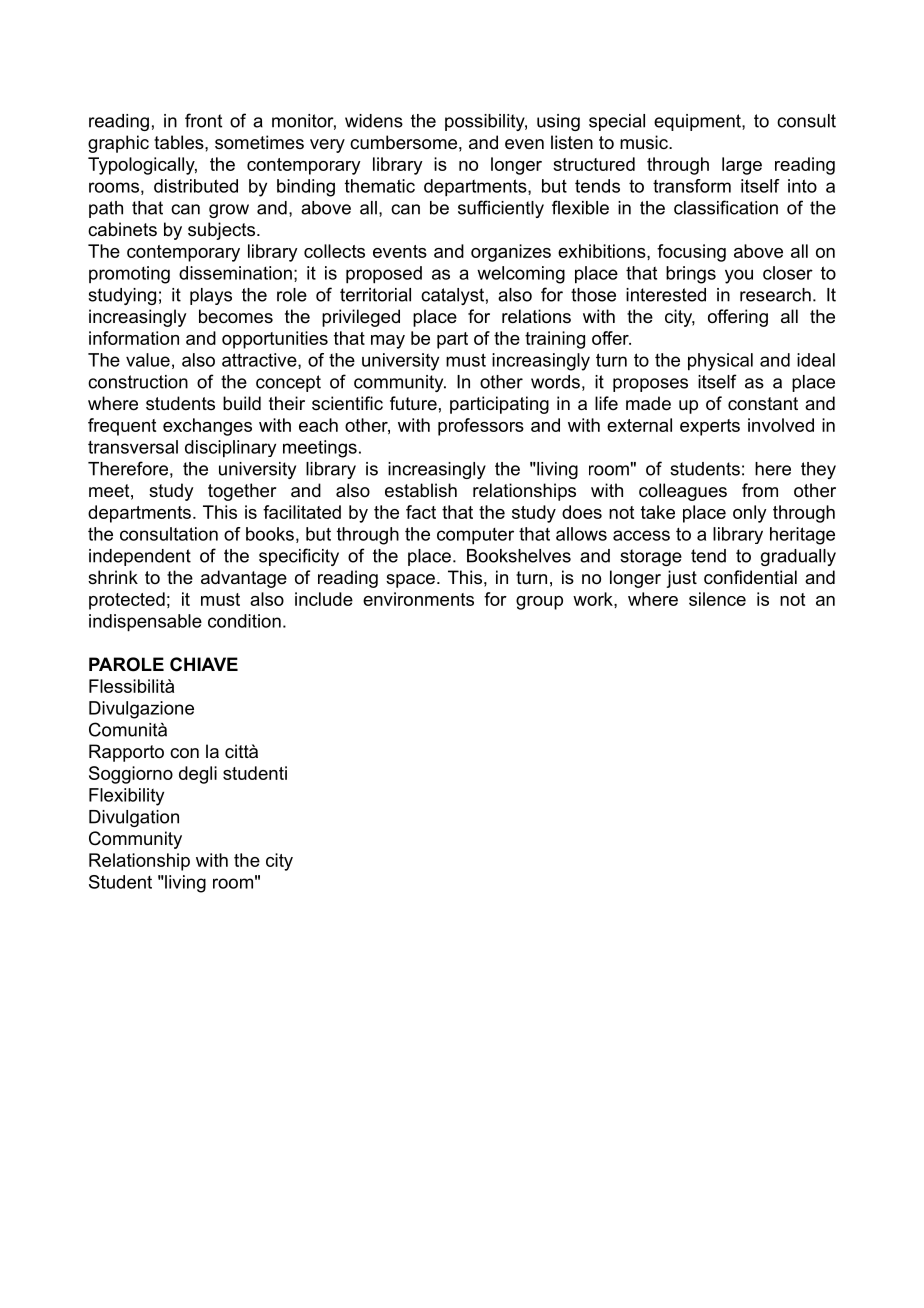 This image has width=924, height=1308. Describe the element at coordinates (374, 121) in the image. I see `widens` at that location.
